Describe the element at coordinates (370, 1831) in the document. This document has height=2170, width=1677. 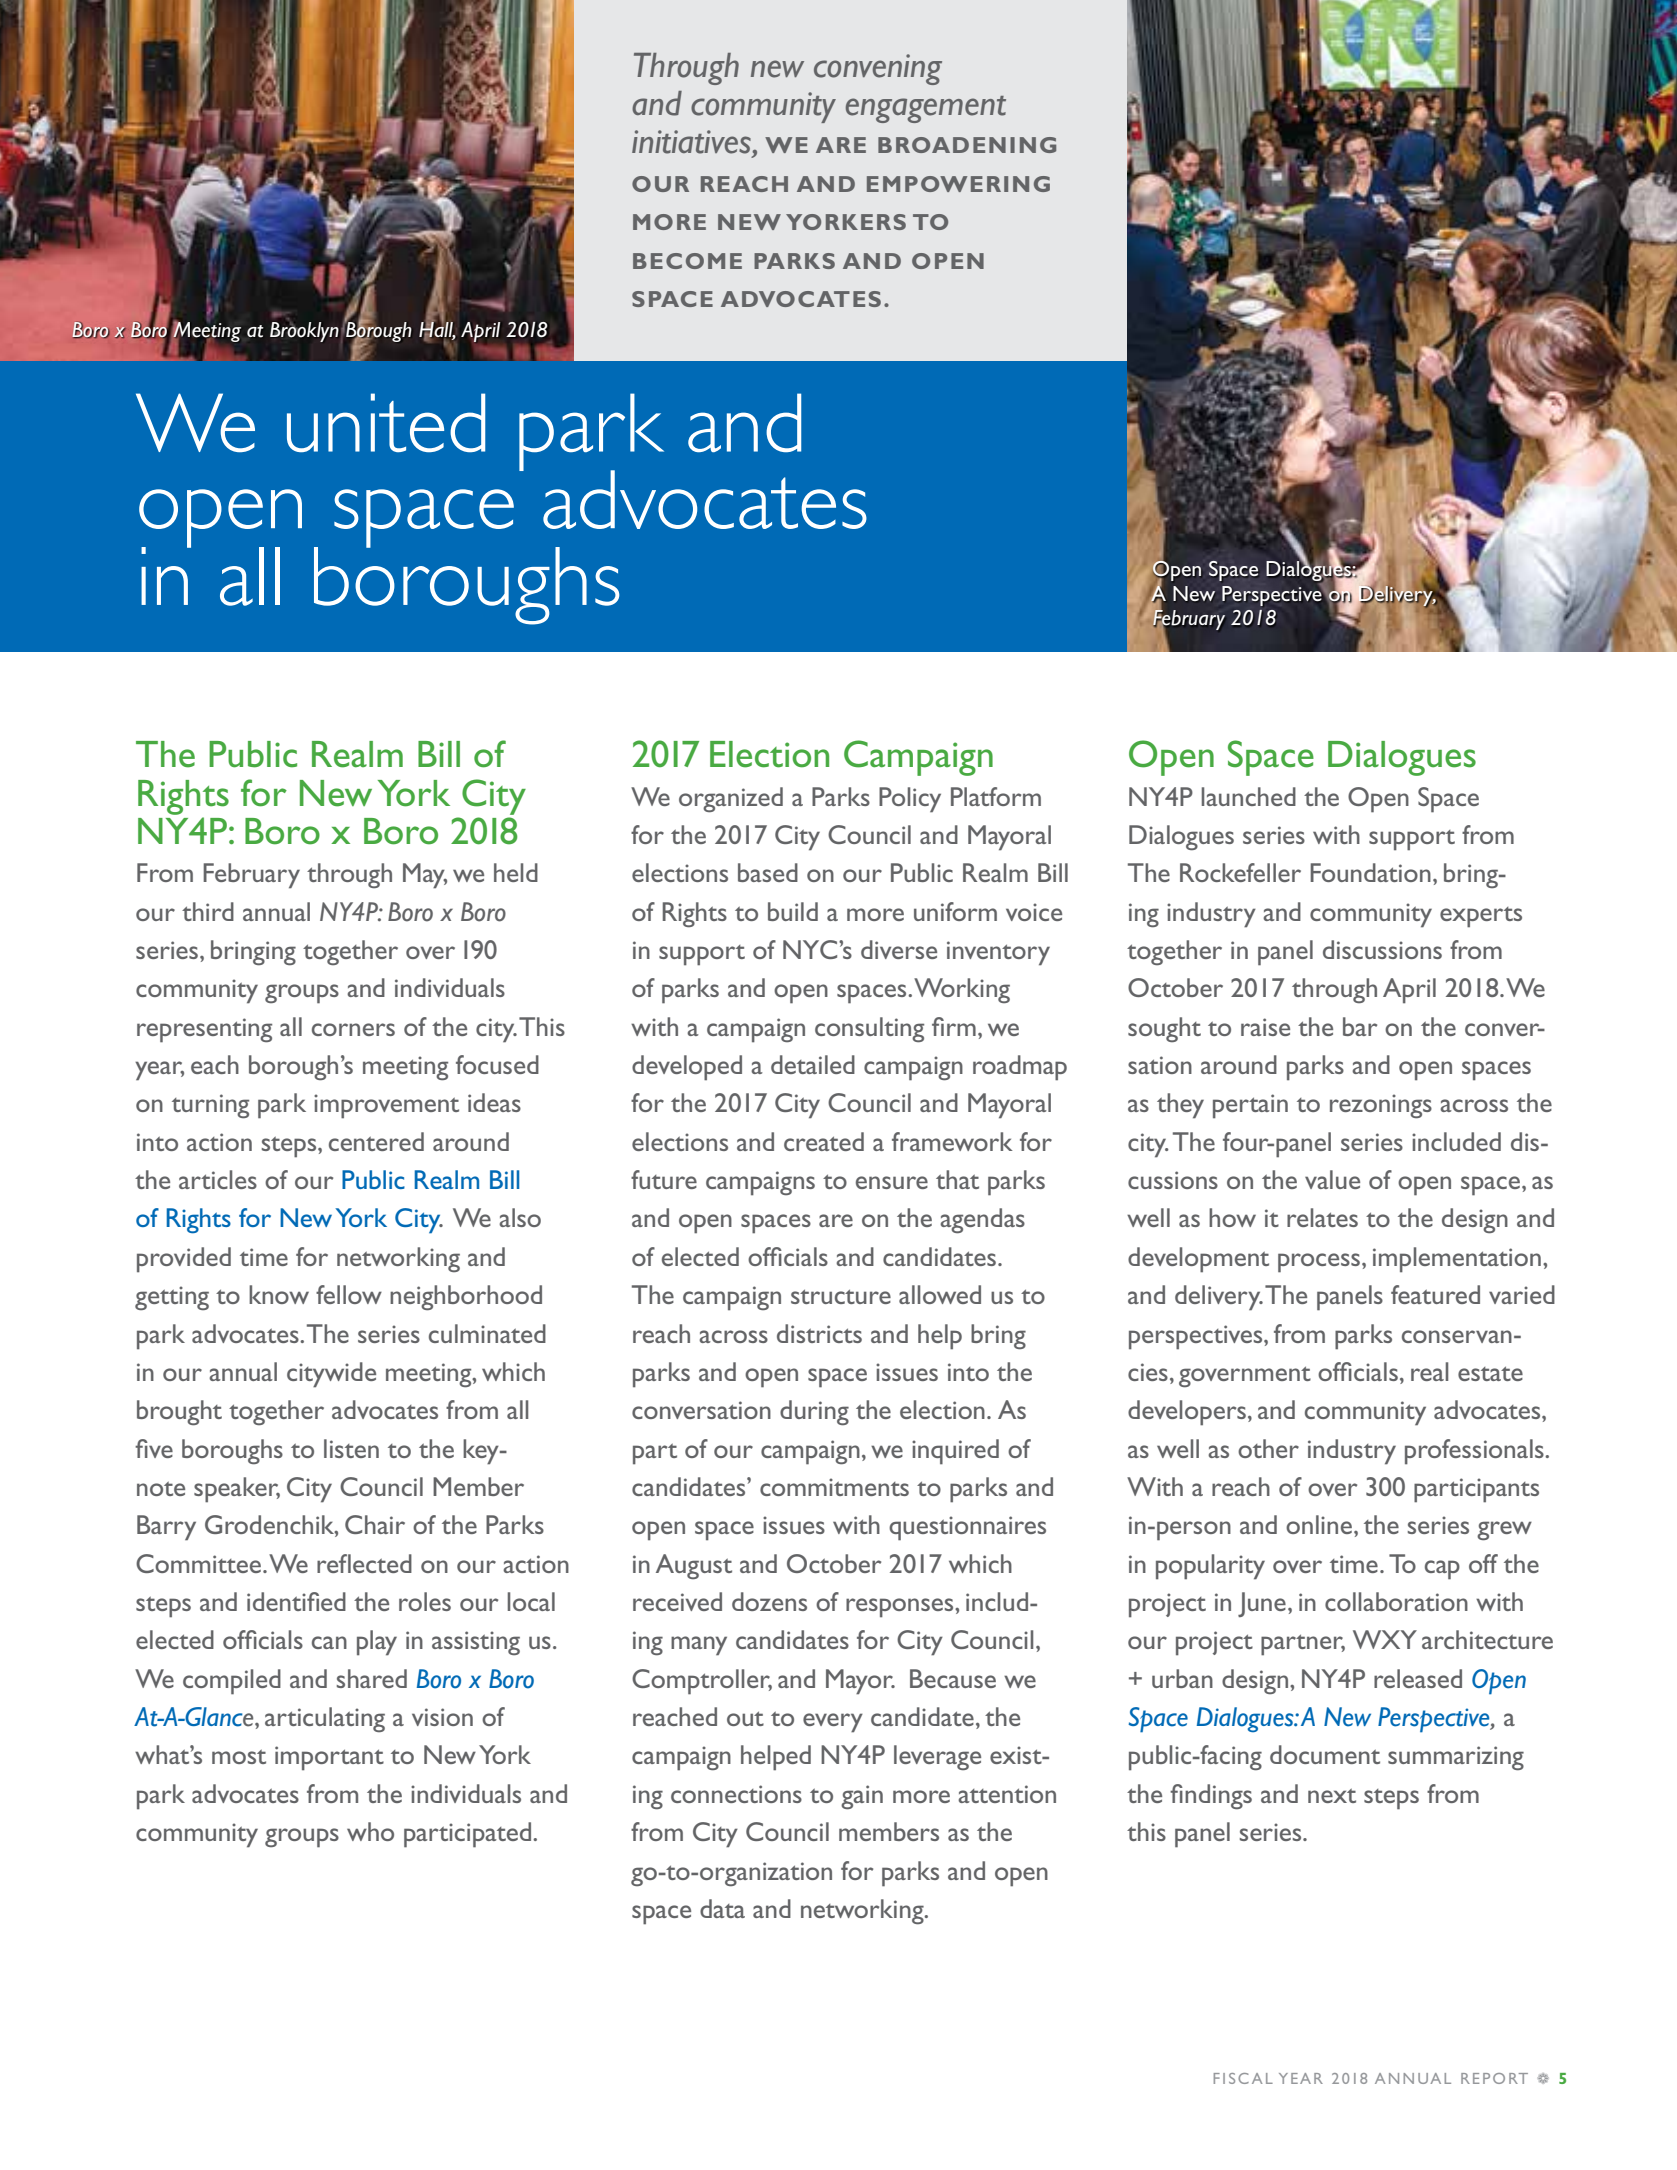
I see `who` at that location.
